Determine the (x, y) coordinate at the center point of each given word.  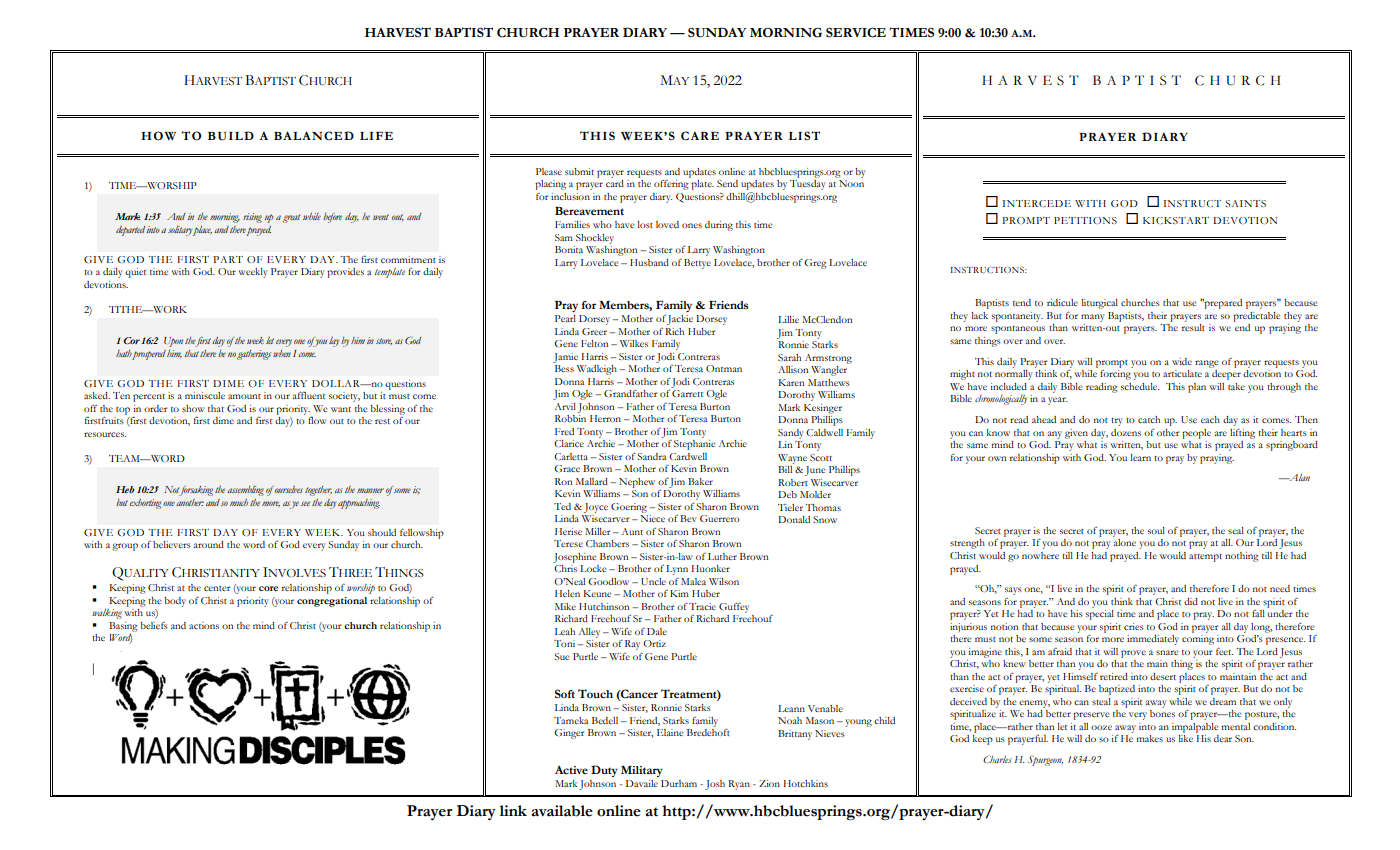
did (1191, 601)
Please (549, 171)
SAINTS (1245, 203)
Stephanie (694, 443)
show (193, 408)
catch (1149, 419)
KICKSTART (1176, 220)
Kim (679, 593)
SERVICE (856, 32)
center (217, 588)
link (513, 810)
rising (252, 218)
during (719, 226)
